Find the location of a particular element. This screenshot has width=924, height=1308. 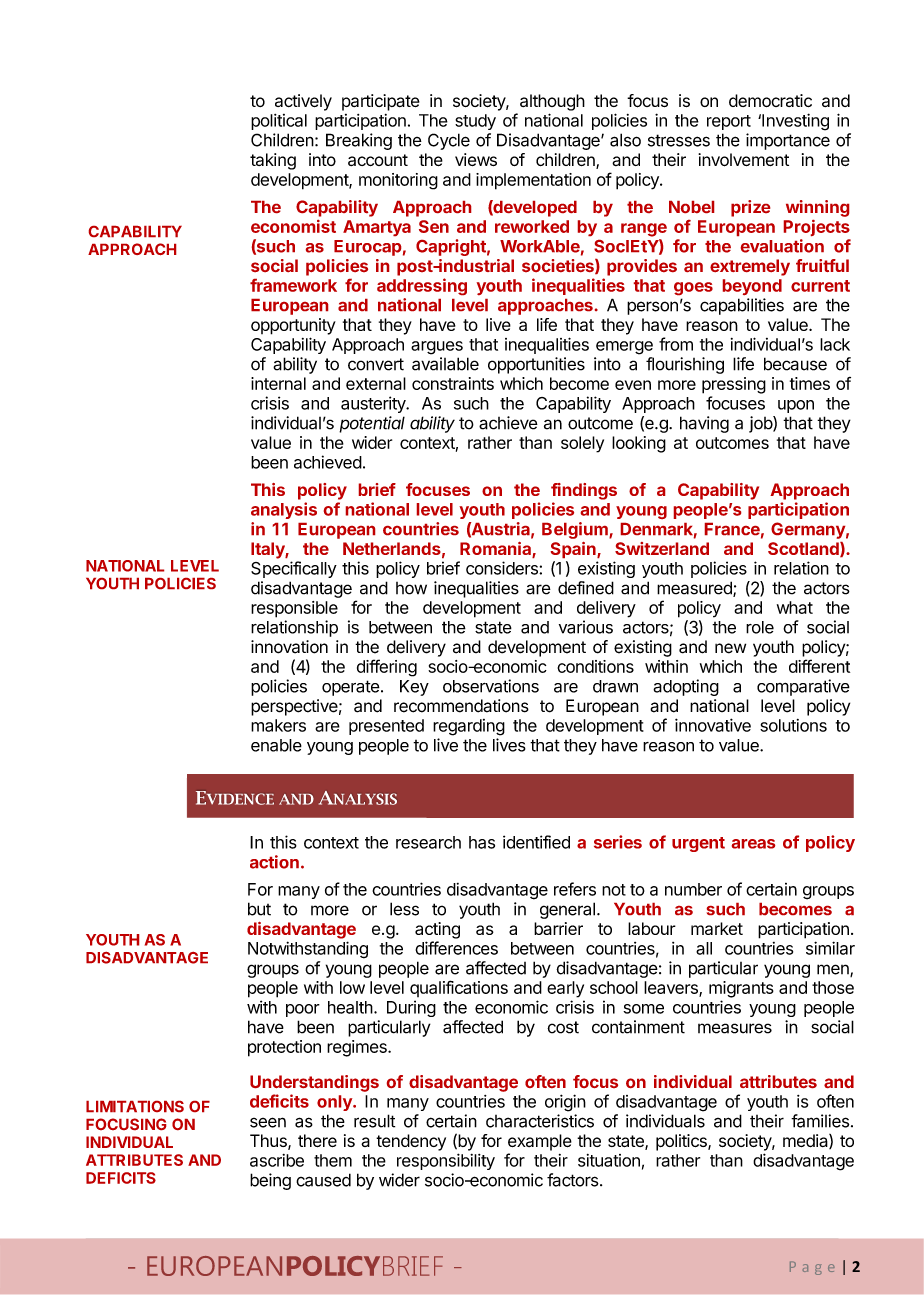

market is located at coordinates (717, 928).
